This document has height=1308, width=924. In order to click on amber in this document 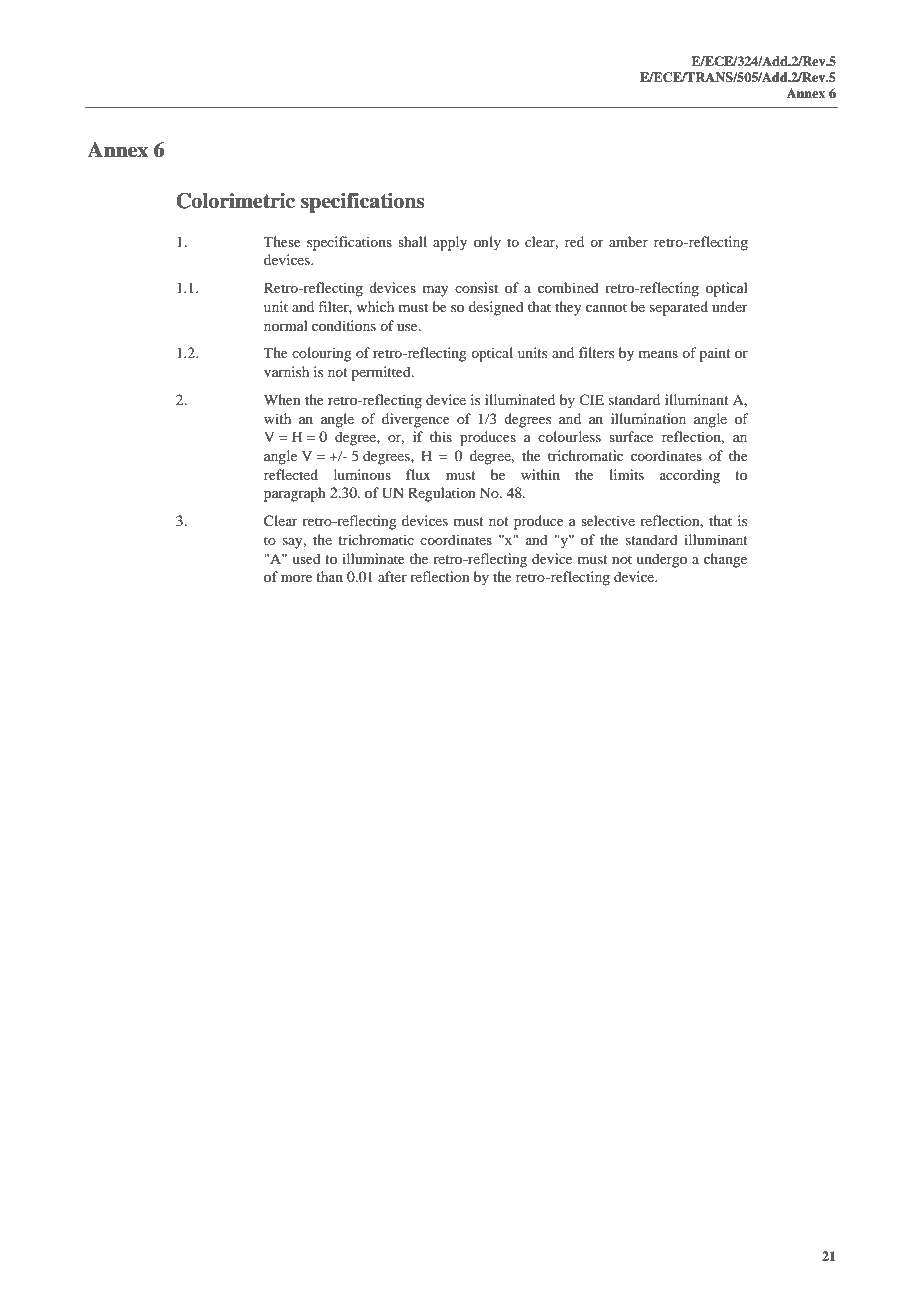, I will do `click(628, 241)`.
